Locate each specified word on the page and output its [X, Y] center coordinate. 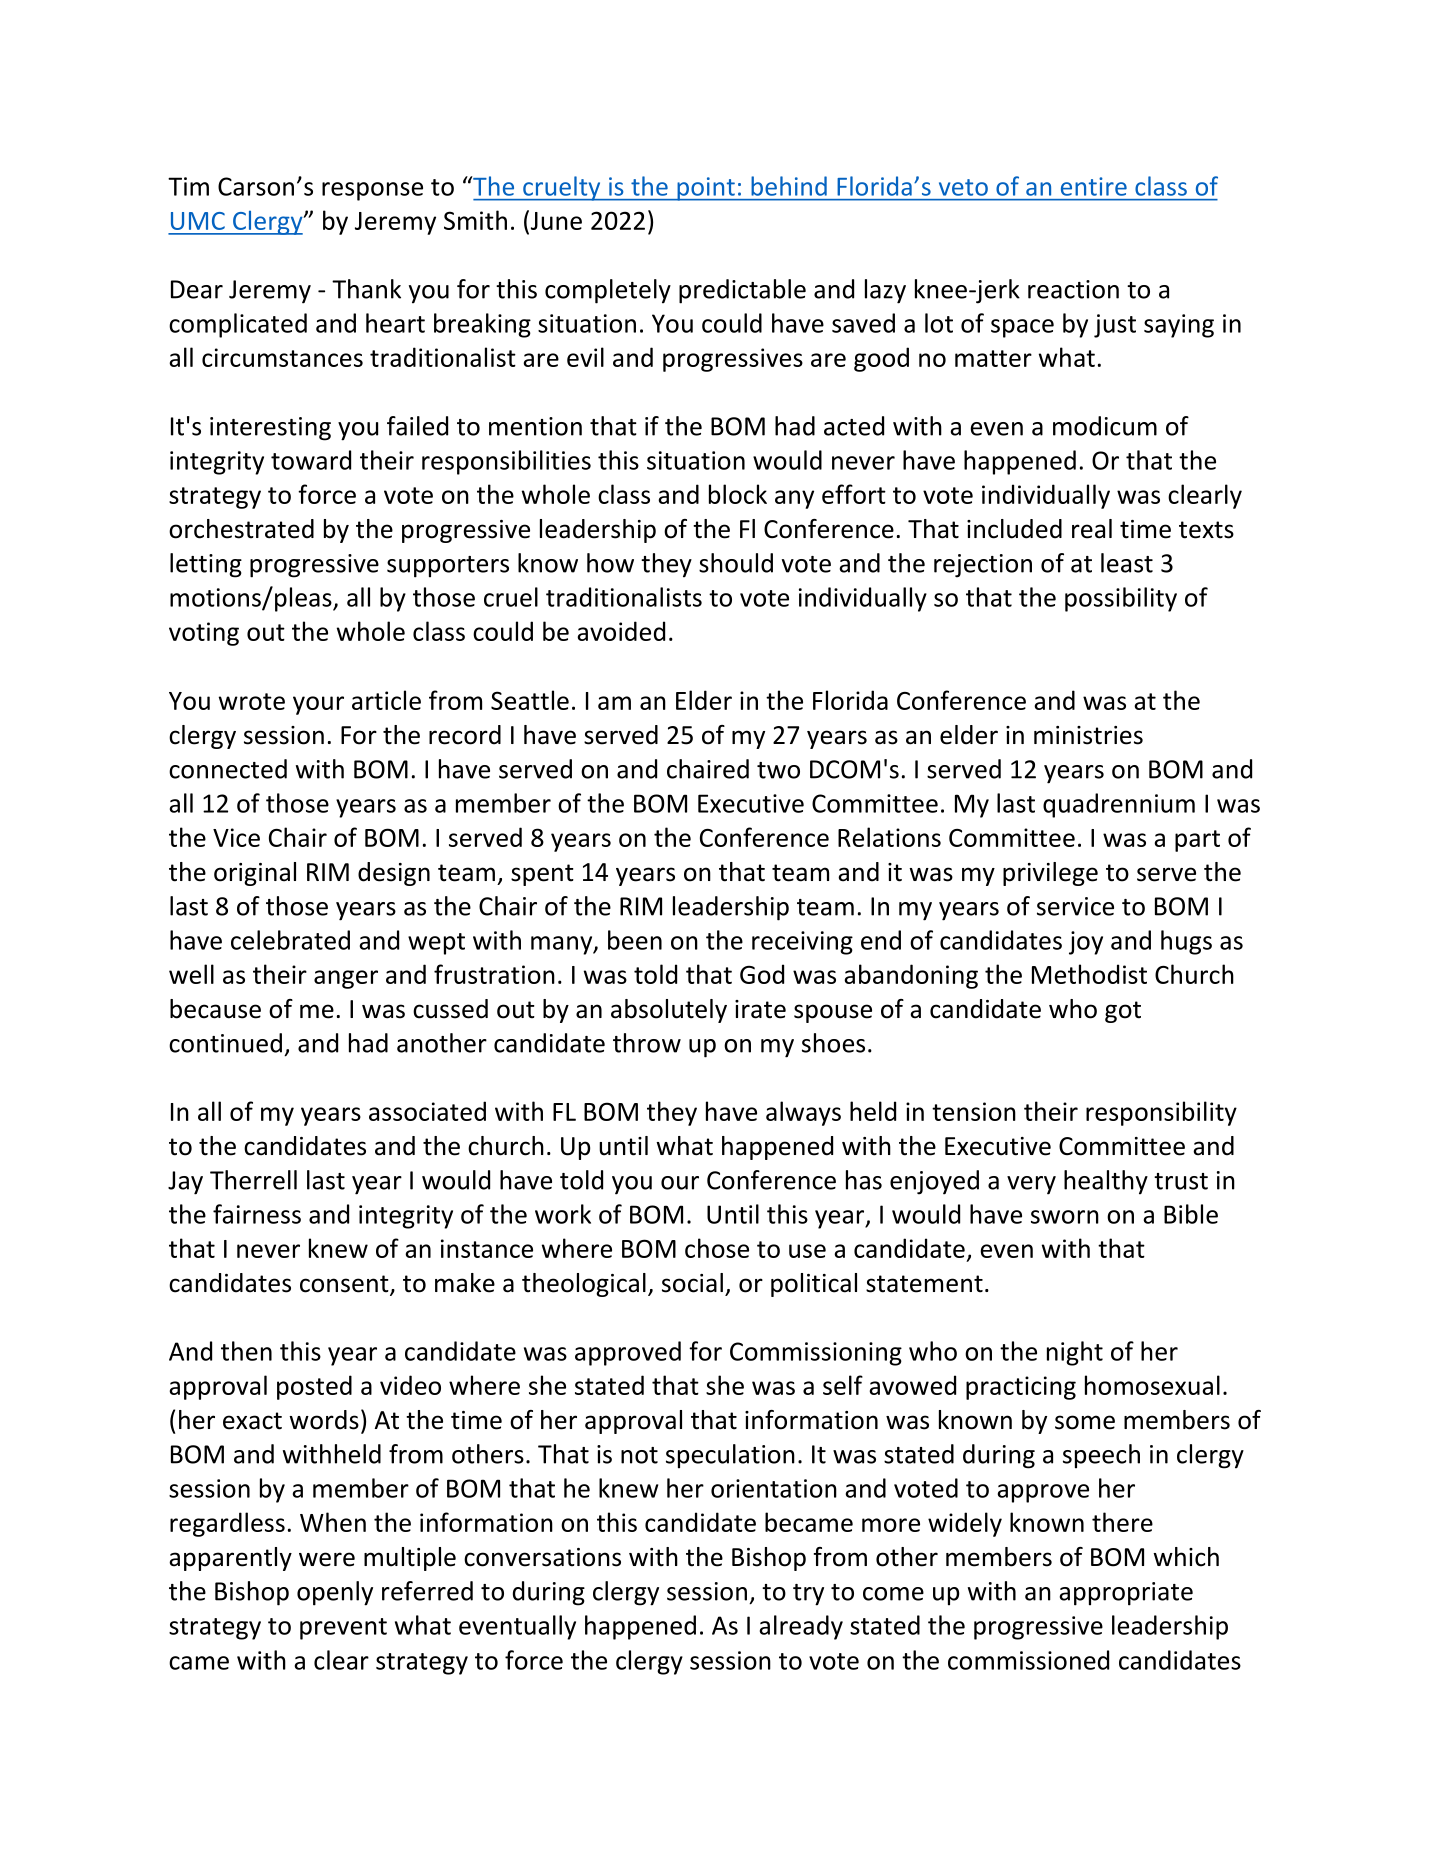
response [372, 191]
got [1123, 1012]
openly [335, 1593]
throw [647, 1043]
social [692, 1283]
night [1075, 1353]
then [246, 1351]
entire [1094, 186]
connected [228, 769]
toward [311, 460]
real [1092, 529]
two [778, 770]
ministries [1088, 735]
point [706, 189]
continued [225, 1043]
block [738, 494]
